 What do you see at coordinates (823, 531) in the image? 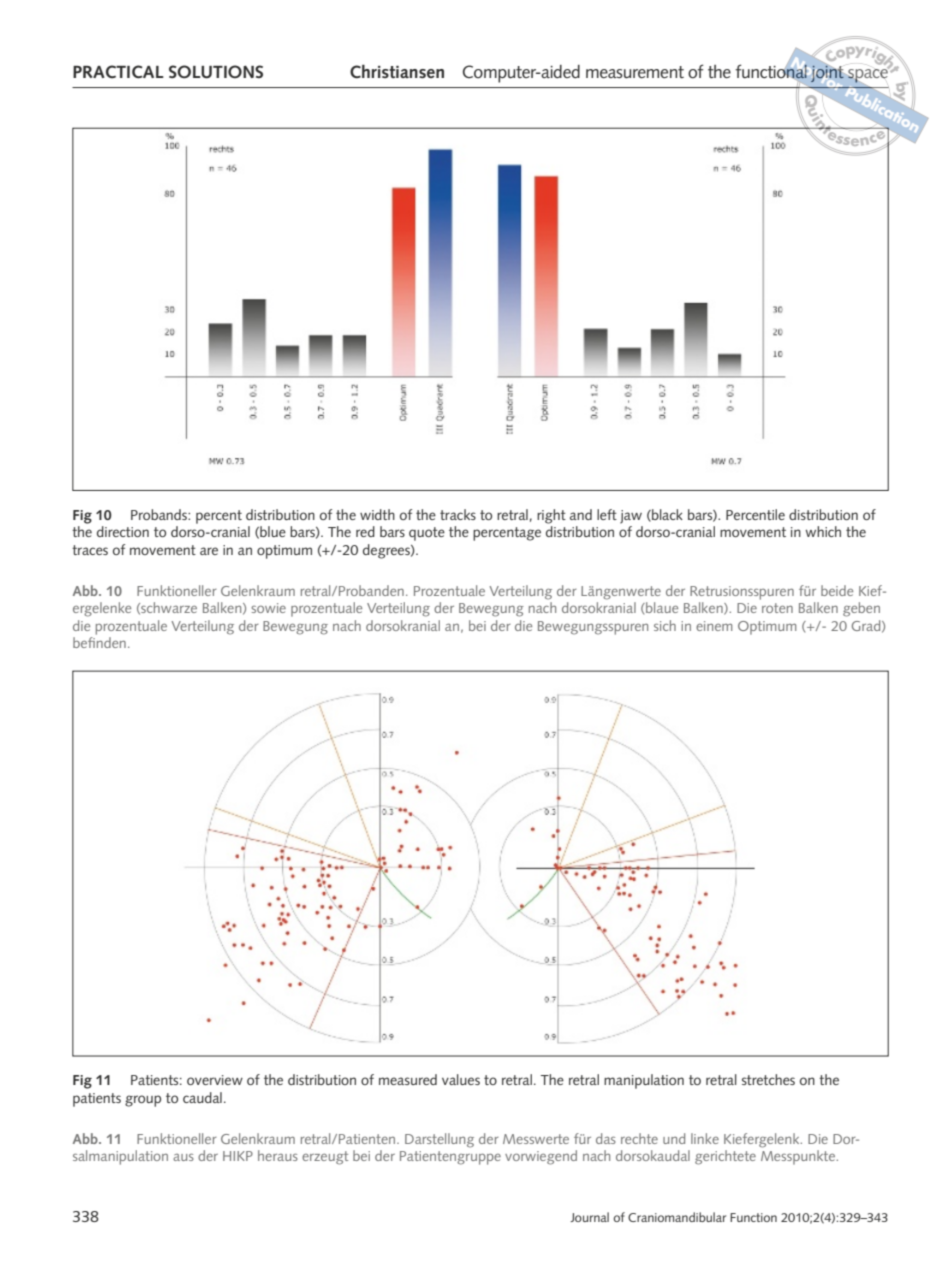
I see `which` at bounding box center [823, 531].
